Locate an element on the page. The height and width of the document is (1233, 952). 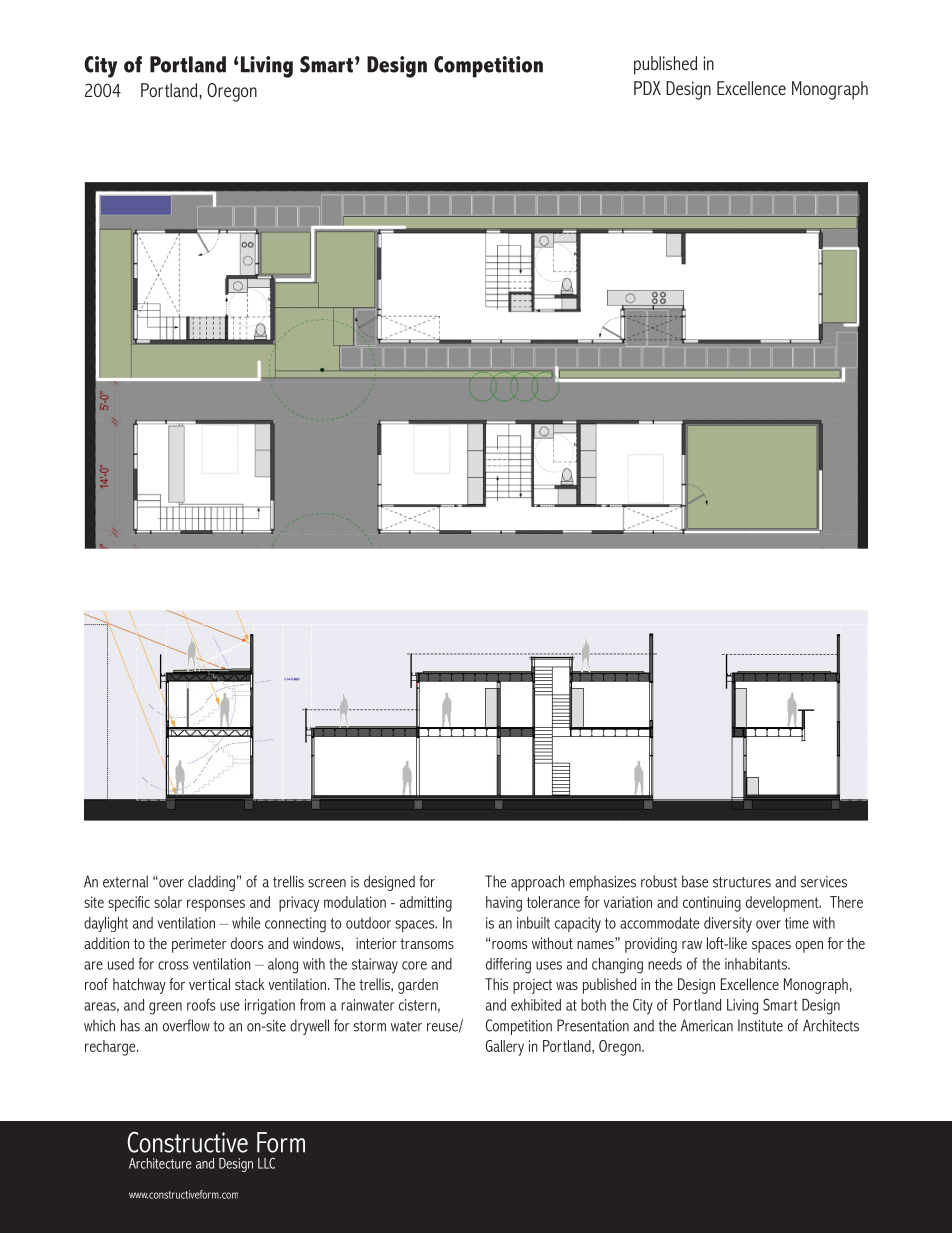
solar is located at coordinates (168, 902).
